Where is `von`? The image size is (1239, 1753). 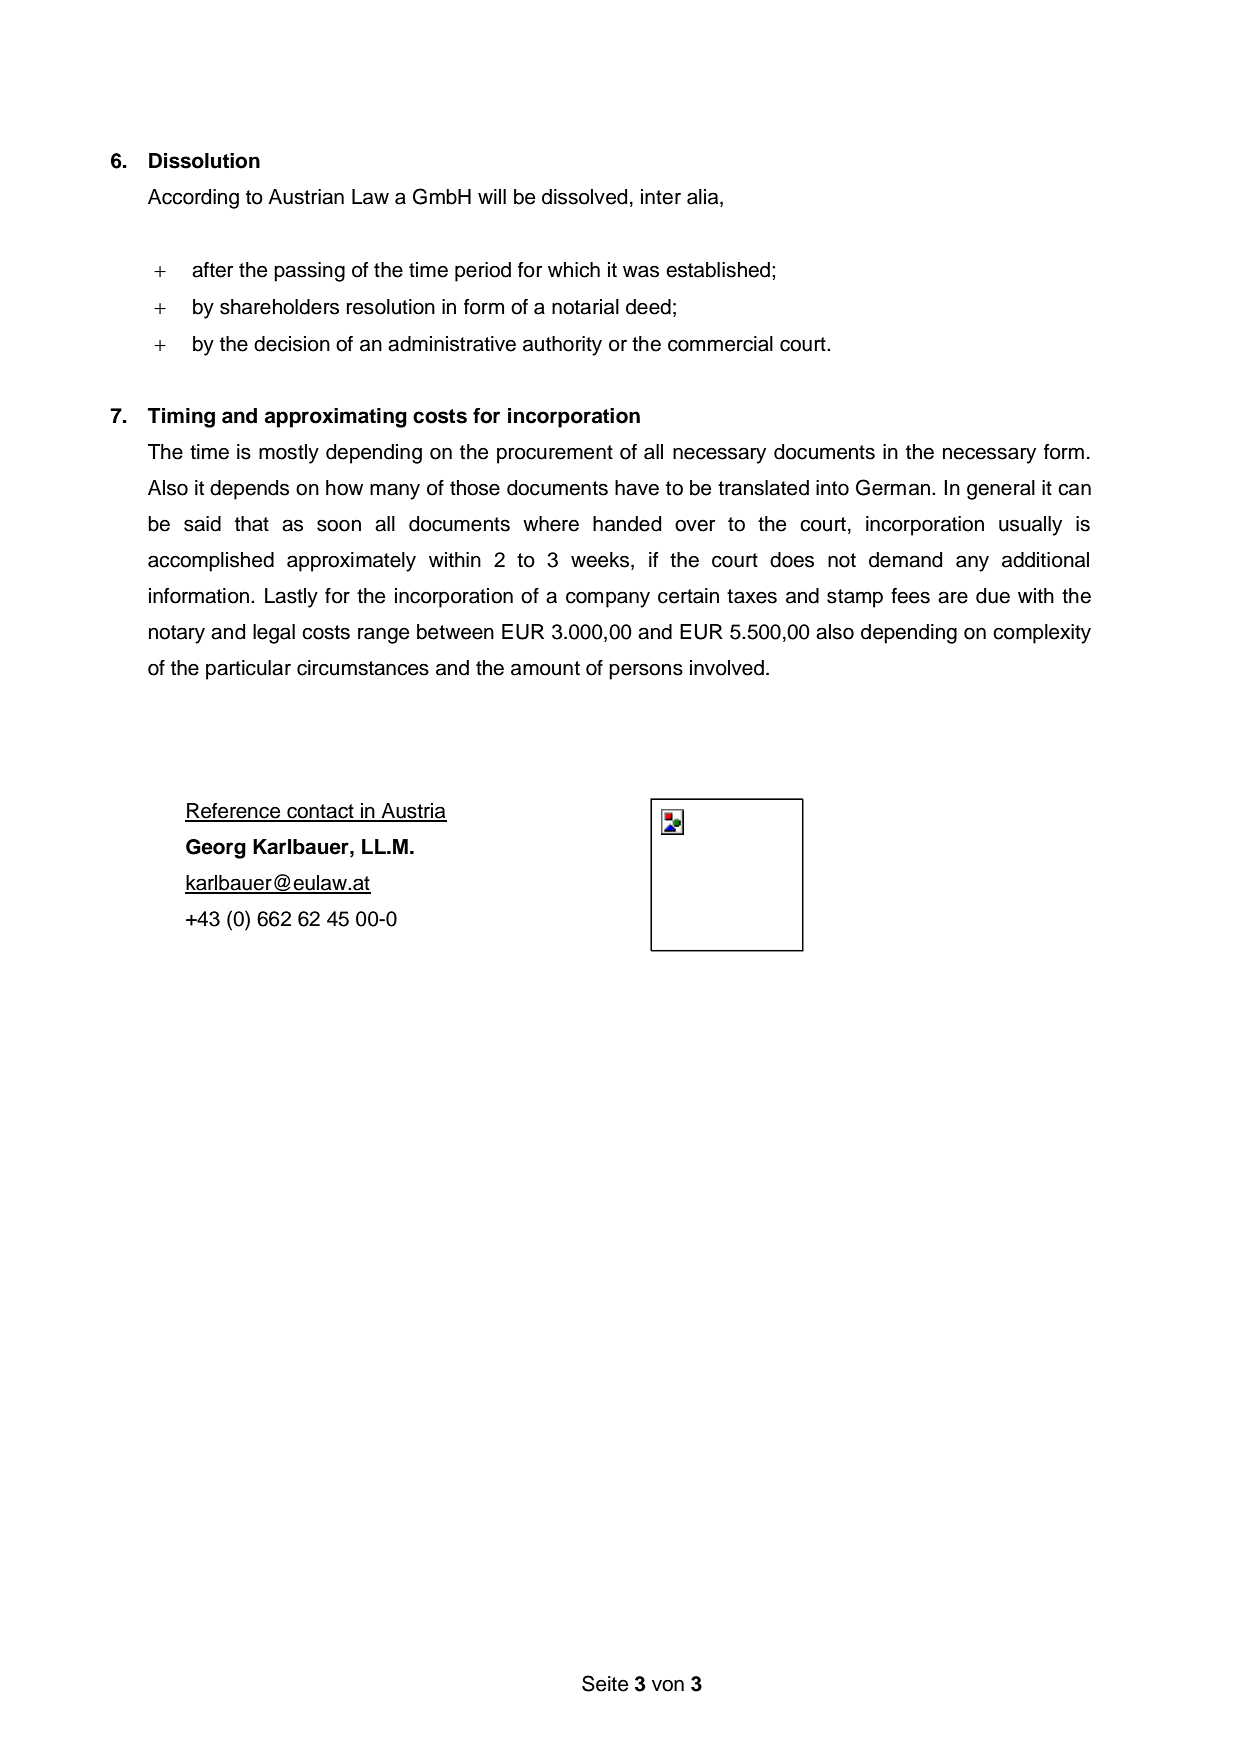 von is located at coordinates (668, 1686).
